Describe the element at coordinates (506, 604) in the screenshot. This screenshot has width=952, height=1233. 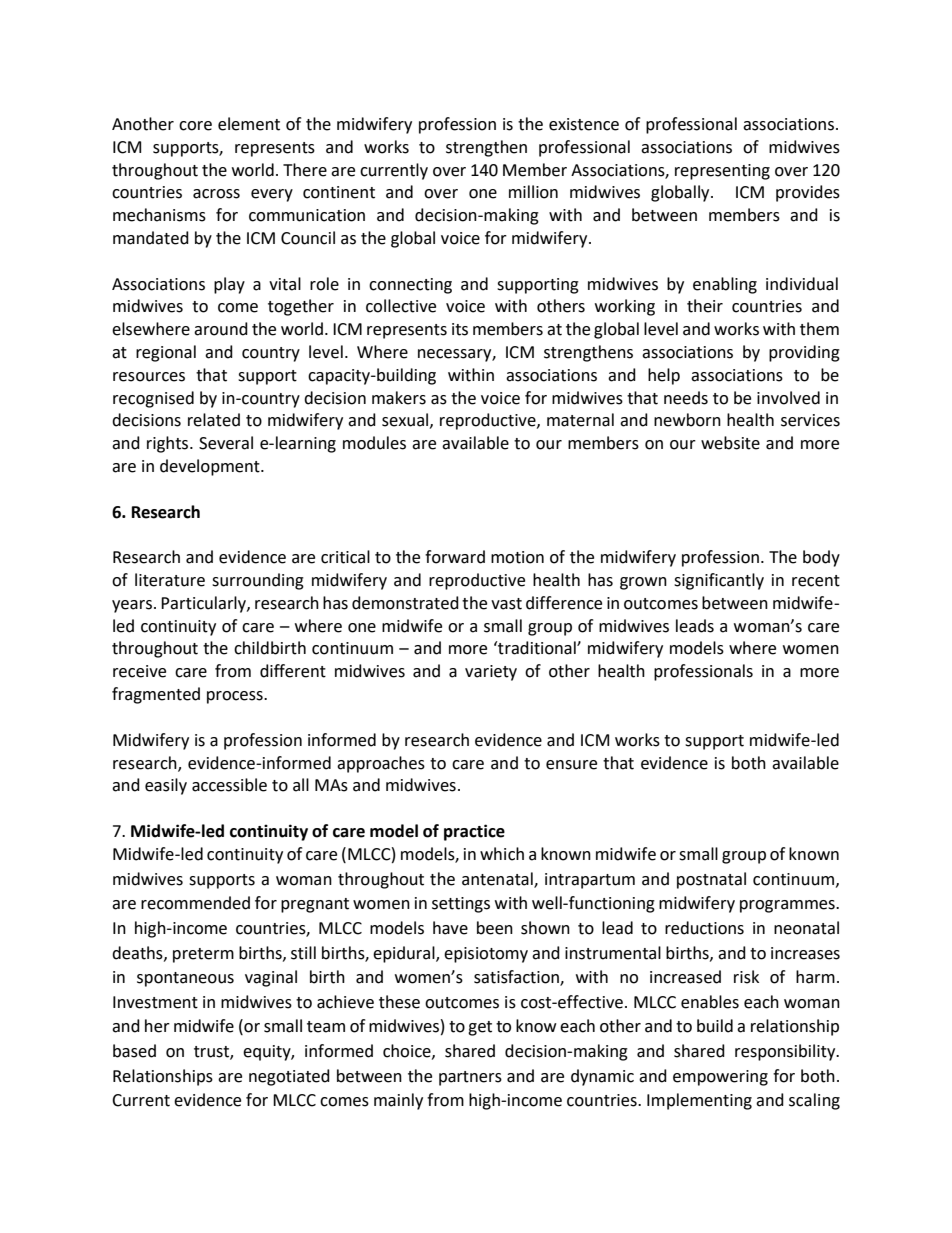
I see `vast` at that location.
